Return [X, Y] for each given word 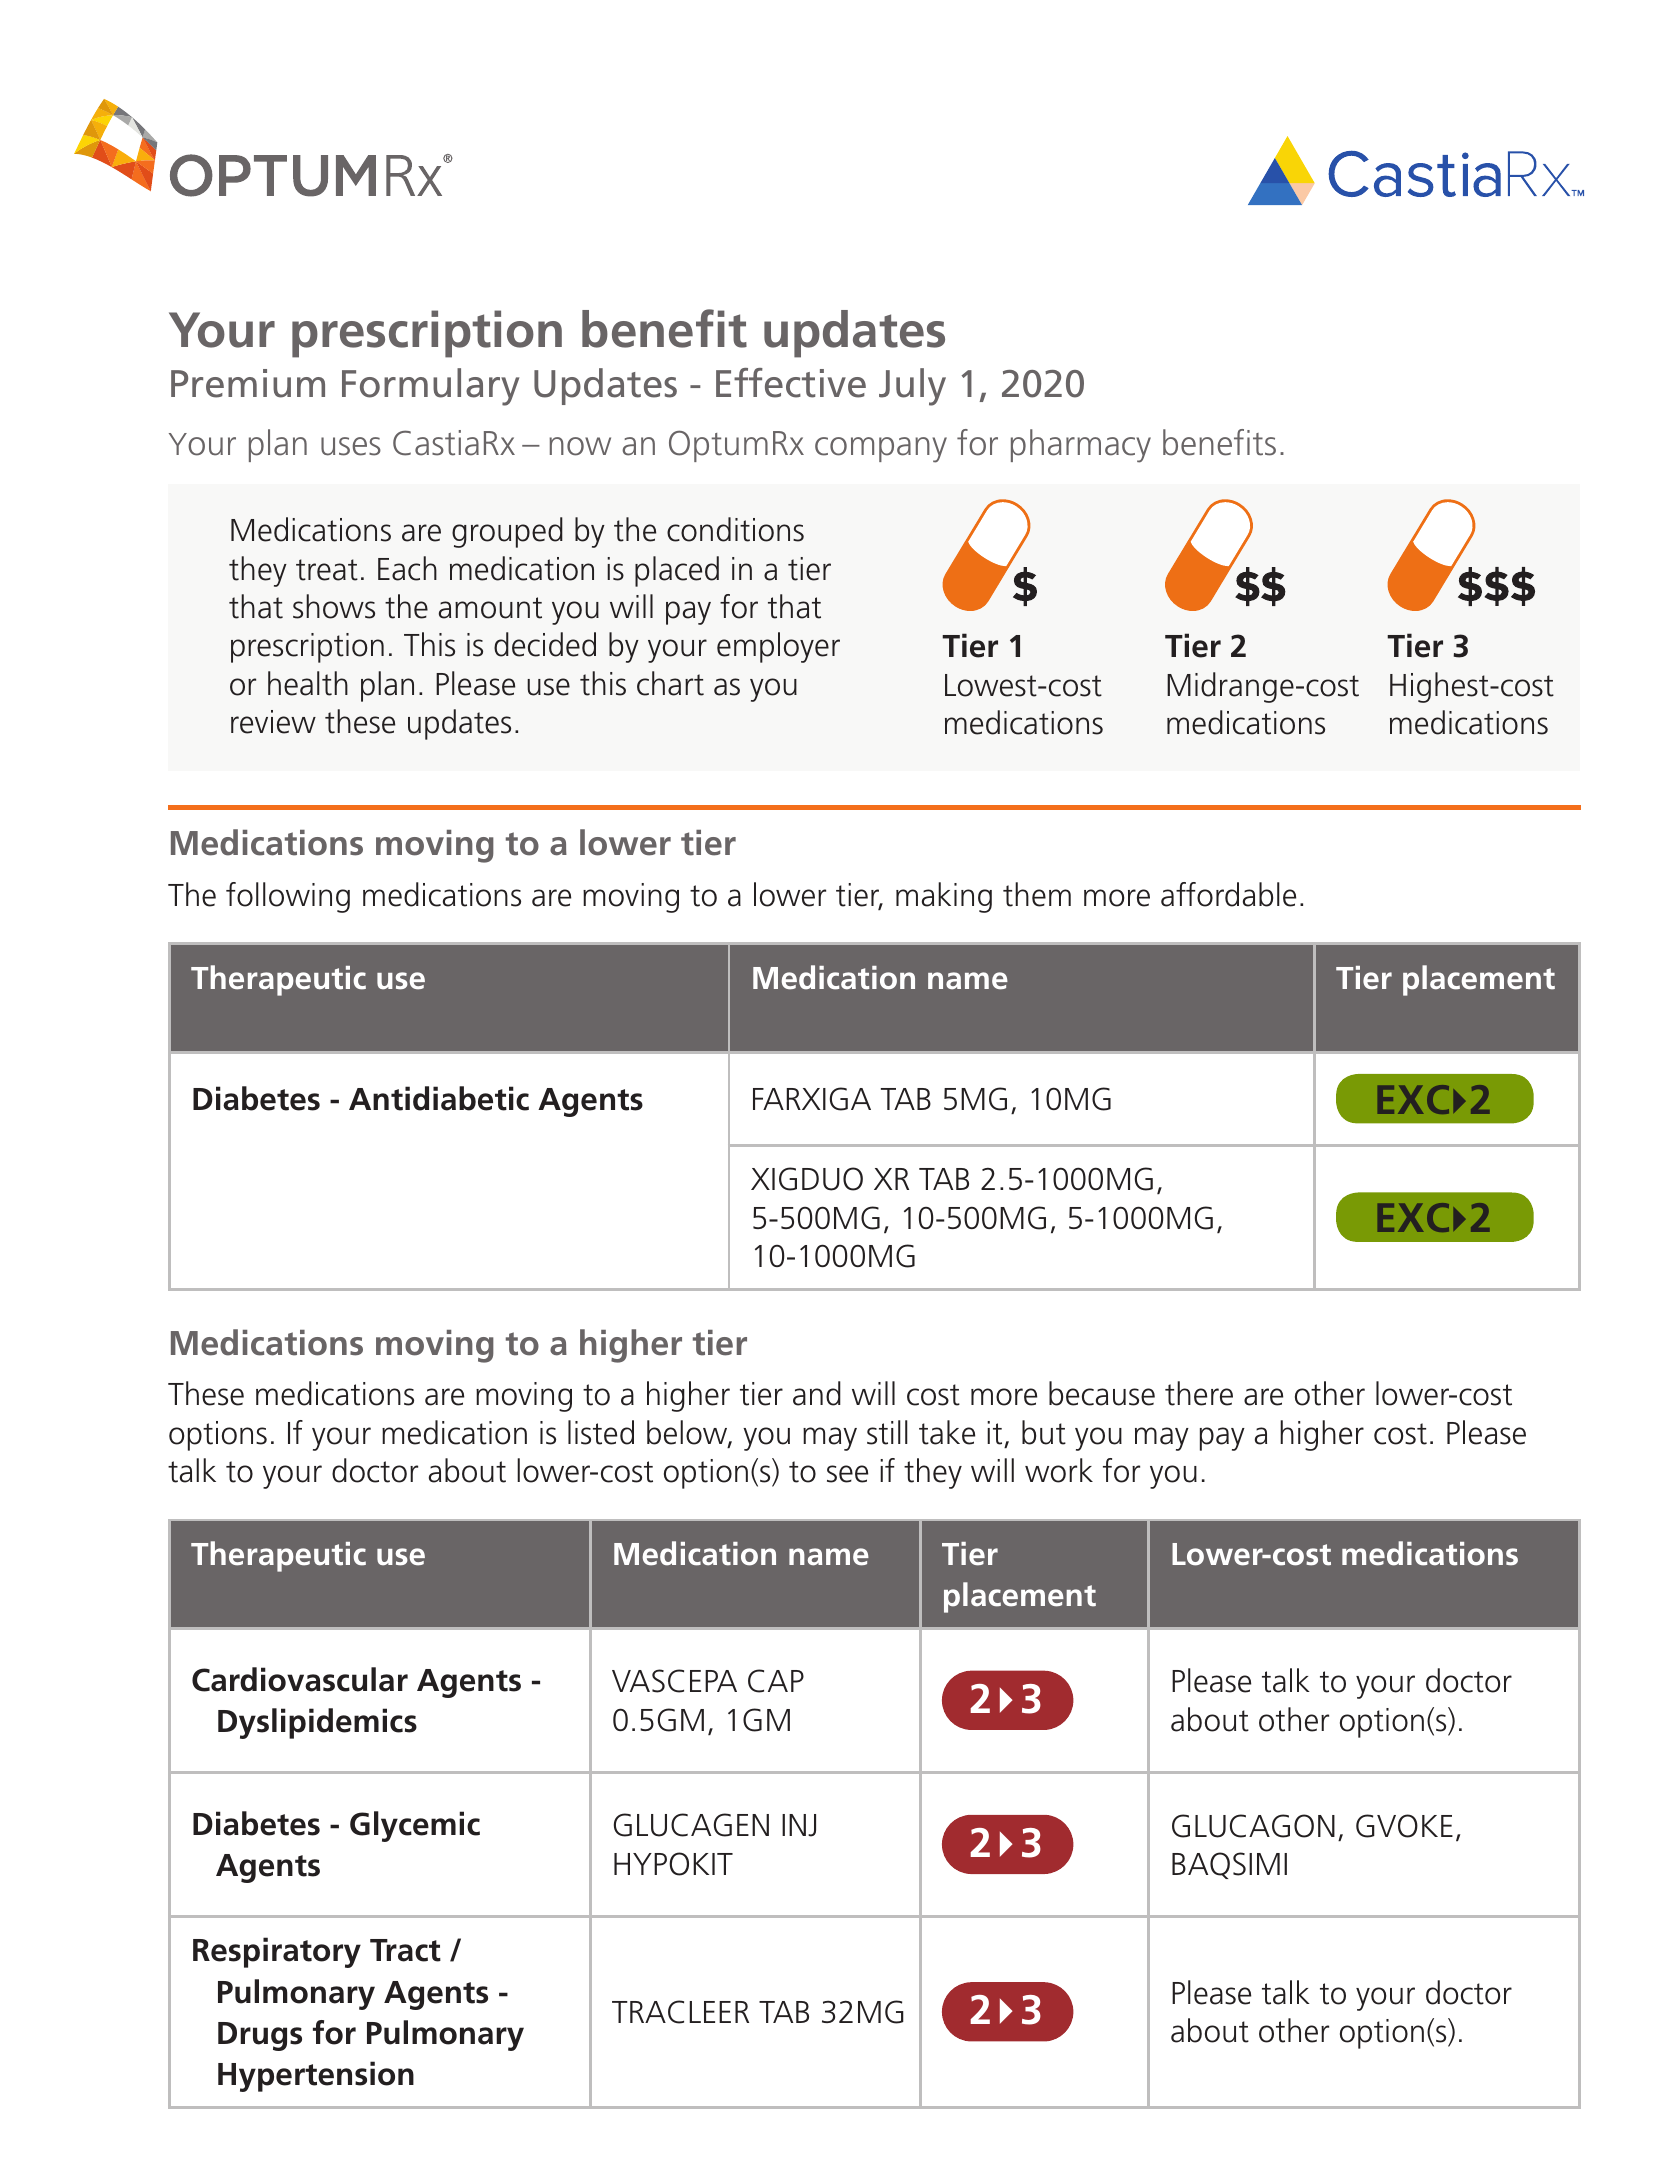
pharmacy [1081, 446]
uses [351, 446]
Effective [791, 383]
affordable [1228, 894]
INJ [799, 1825]
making [944, 897]
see [847, 1474]
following [288, 897]
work [1059, 1470]
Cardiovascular [300, 1679]
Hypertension [316, 2076]
